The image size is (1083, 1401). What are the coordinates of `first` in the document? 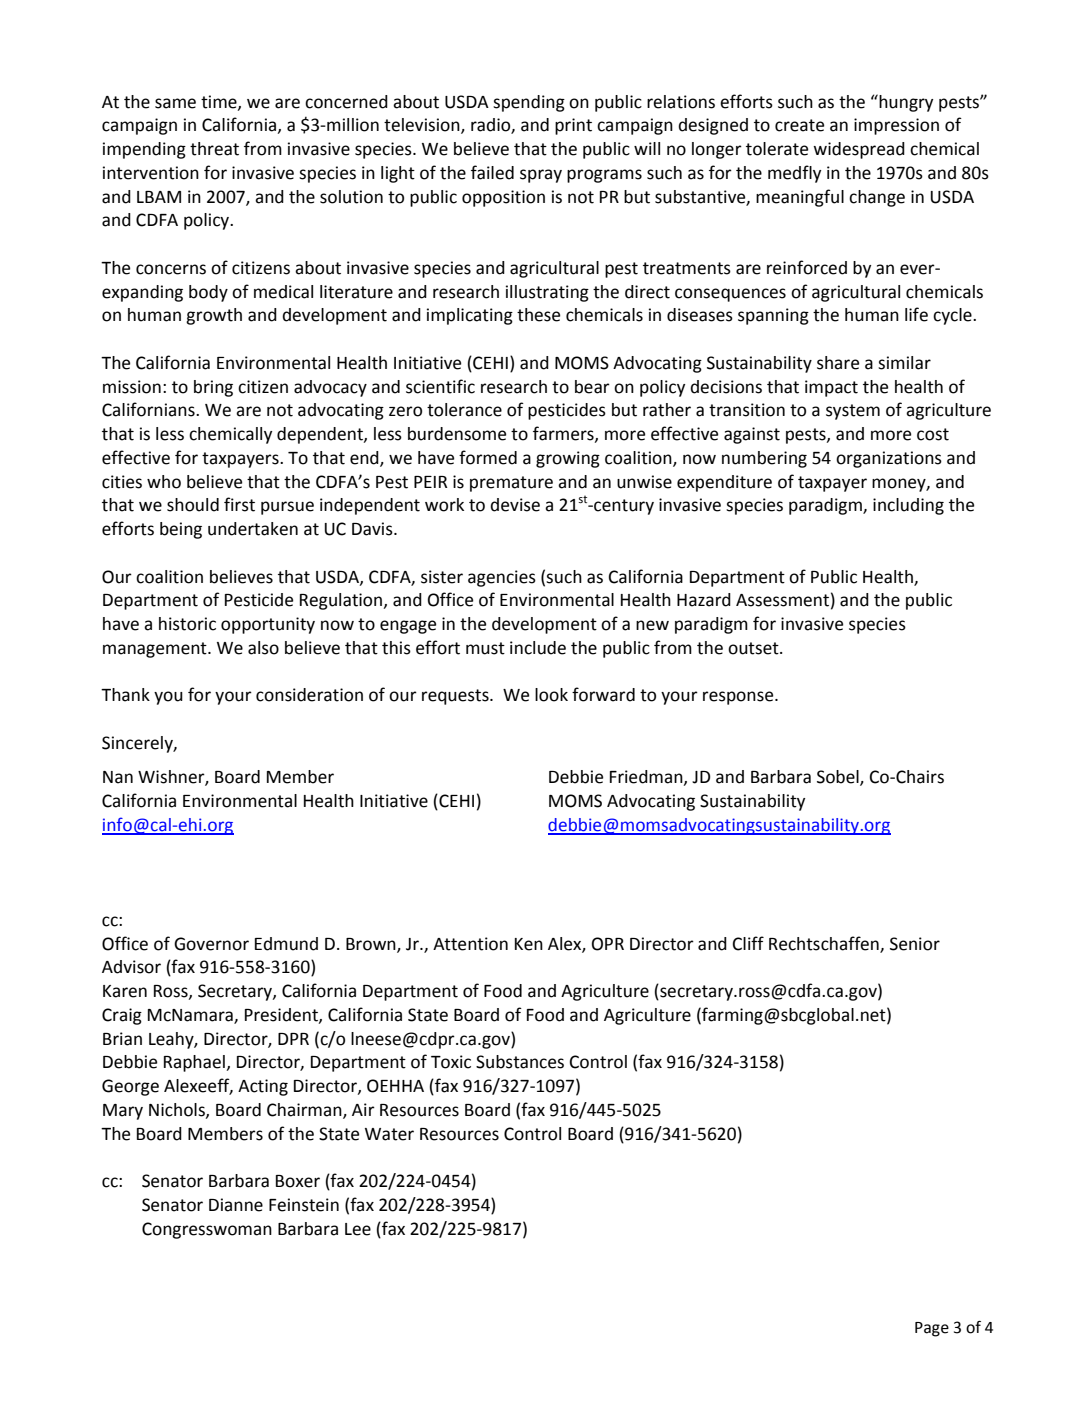 It's located at (239, 504).
